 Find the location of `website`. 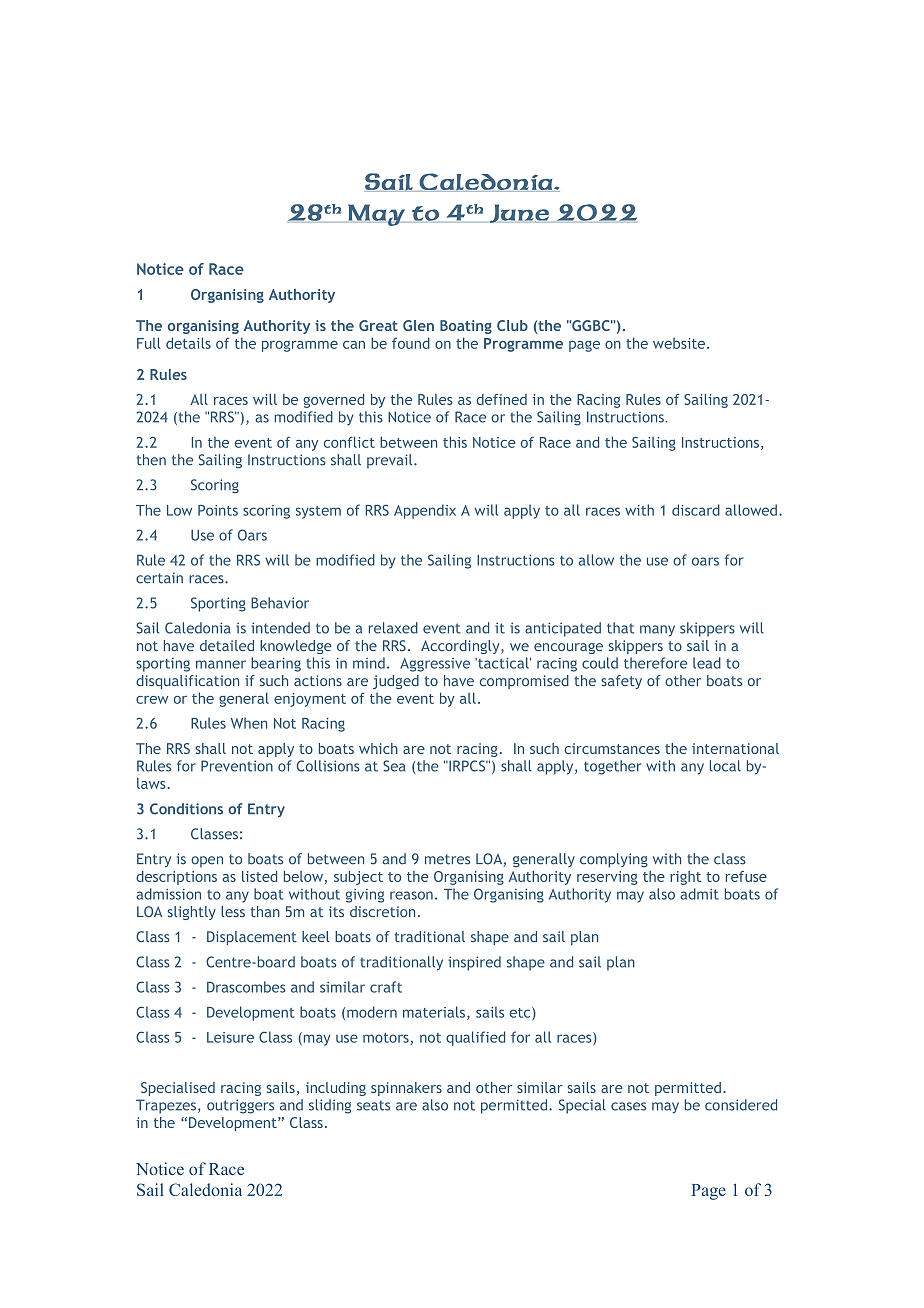

website is located at coordinates (680, 343).
